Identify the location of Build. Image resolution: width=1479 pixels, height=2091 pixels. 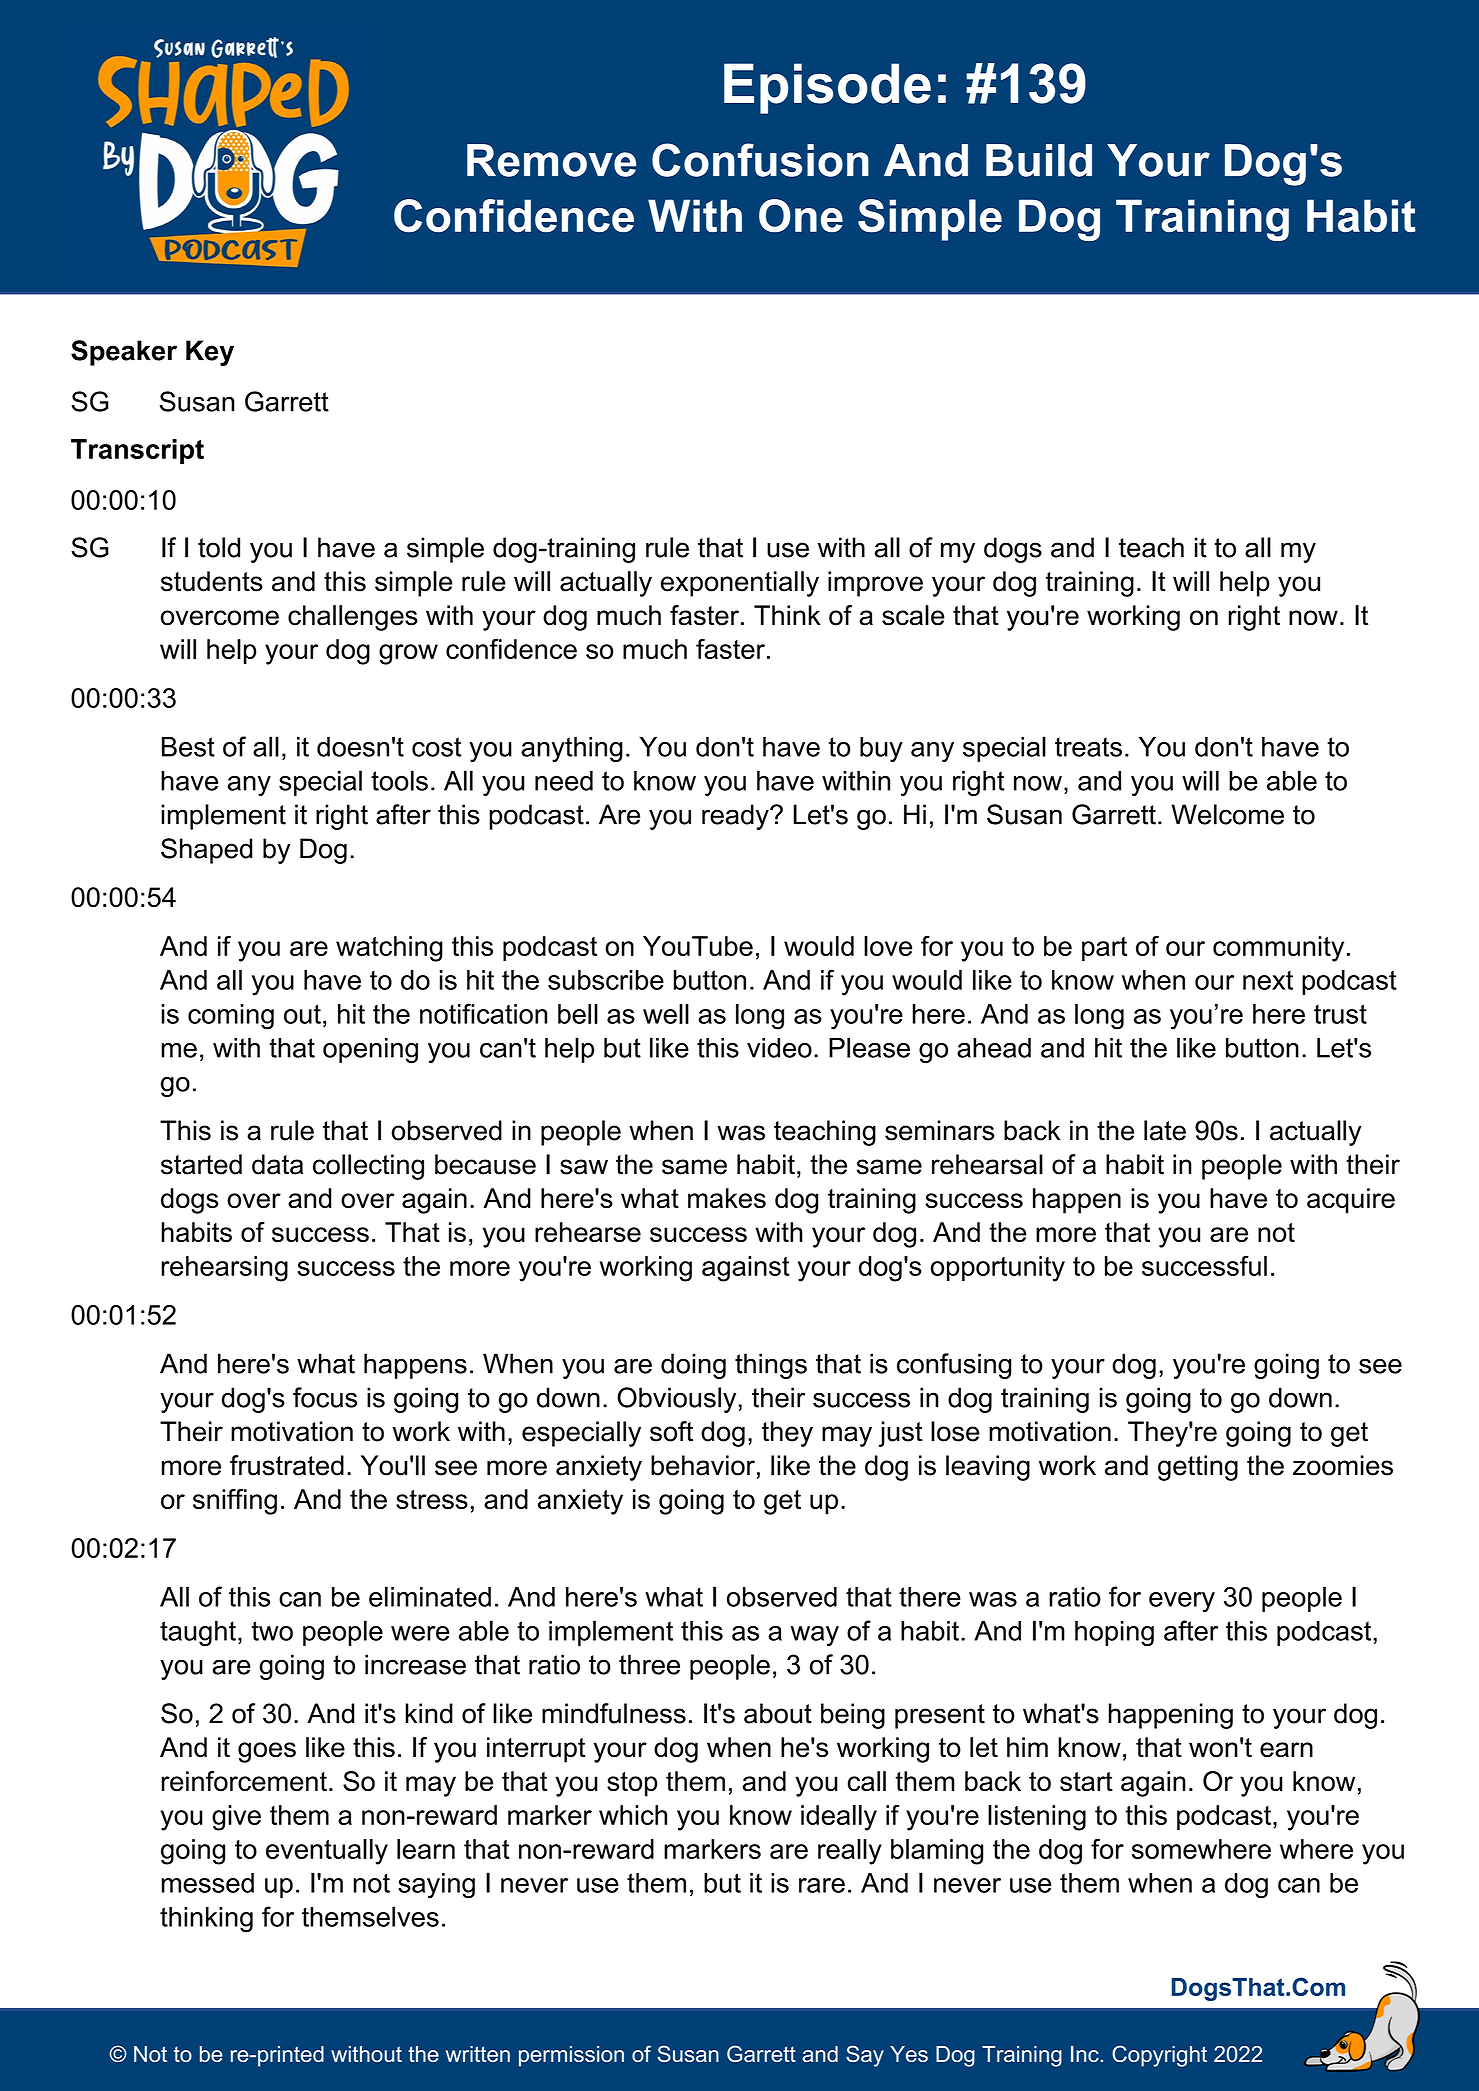
(1039, 160).
